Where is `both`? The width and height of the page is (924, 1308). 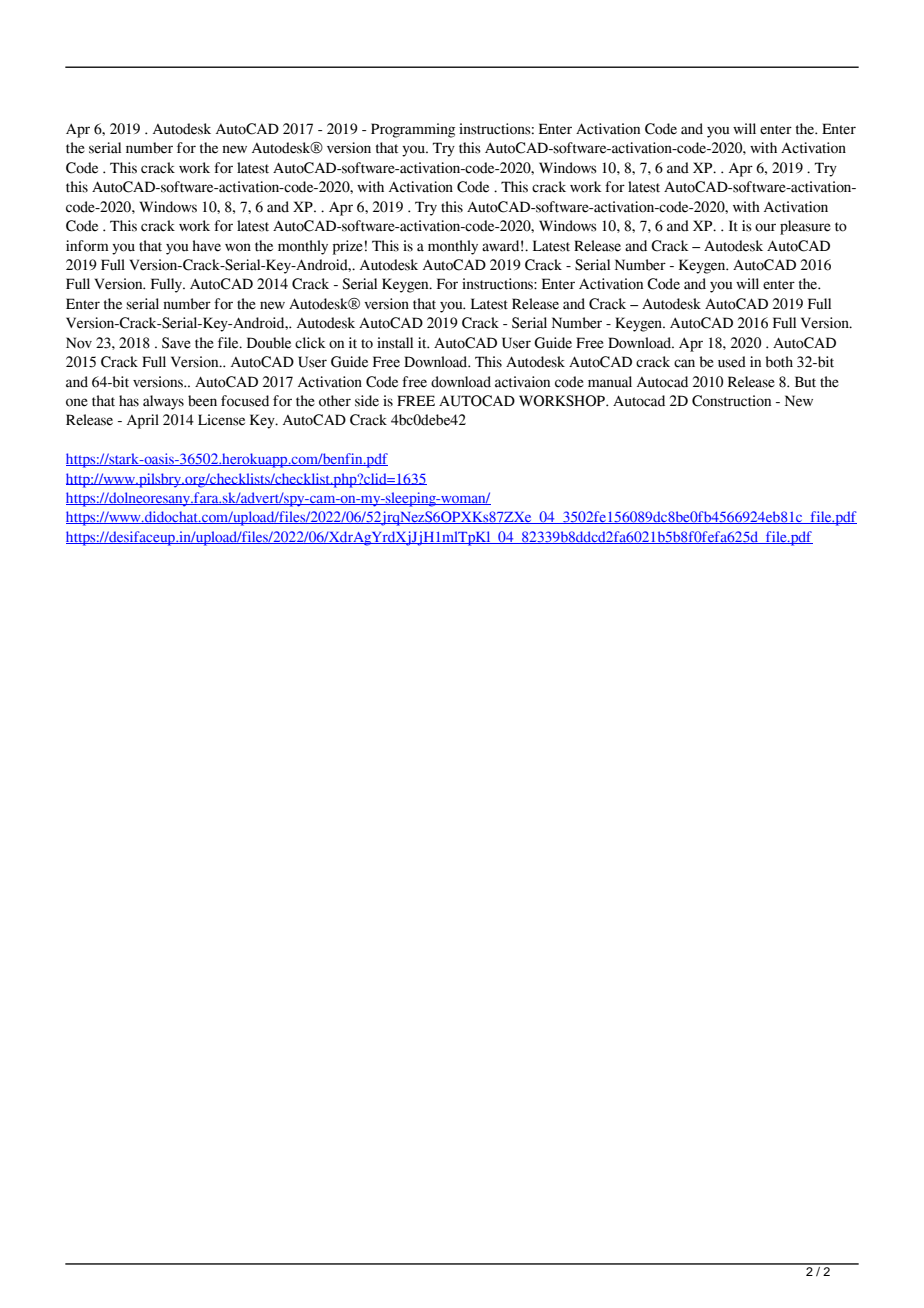
both is located at coordinates (779, 362).
